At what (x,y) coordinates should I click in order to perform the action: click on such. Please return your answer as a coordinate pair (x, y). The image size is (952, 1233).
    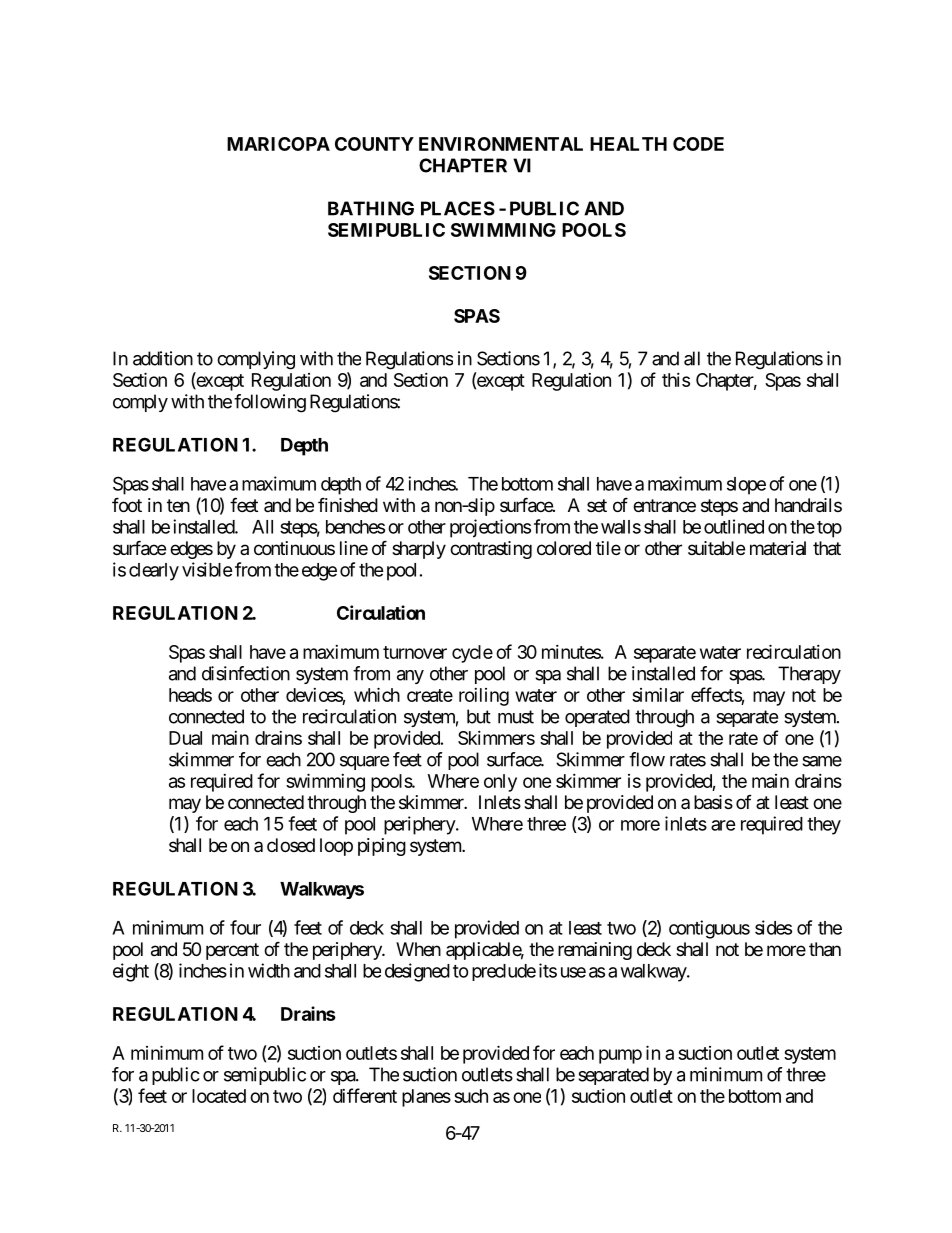
    Looking at the image, I should click on (471, 1096).
